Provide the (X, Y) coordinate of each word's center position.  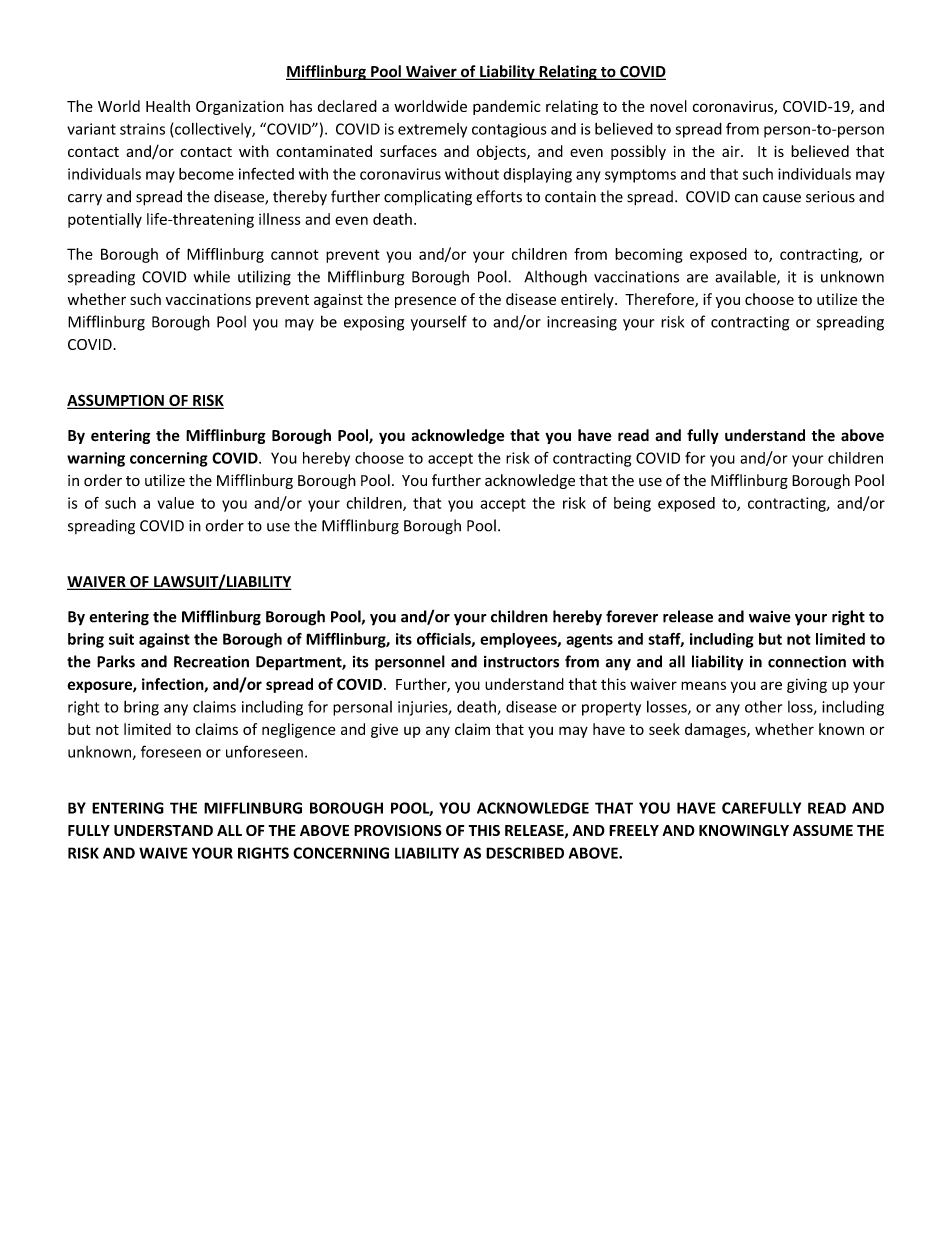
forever (632, 616)
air (732, 151)
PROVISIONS (398, 830)
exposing (374, 323)
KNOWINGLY (744, 830)
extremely (432, 130)
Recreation (211, 661)
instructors (521, 662)
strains (142, 129)
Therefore (660, 300)
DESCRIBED (525, 853)
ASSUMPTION (116, 401)
